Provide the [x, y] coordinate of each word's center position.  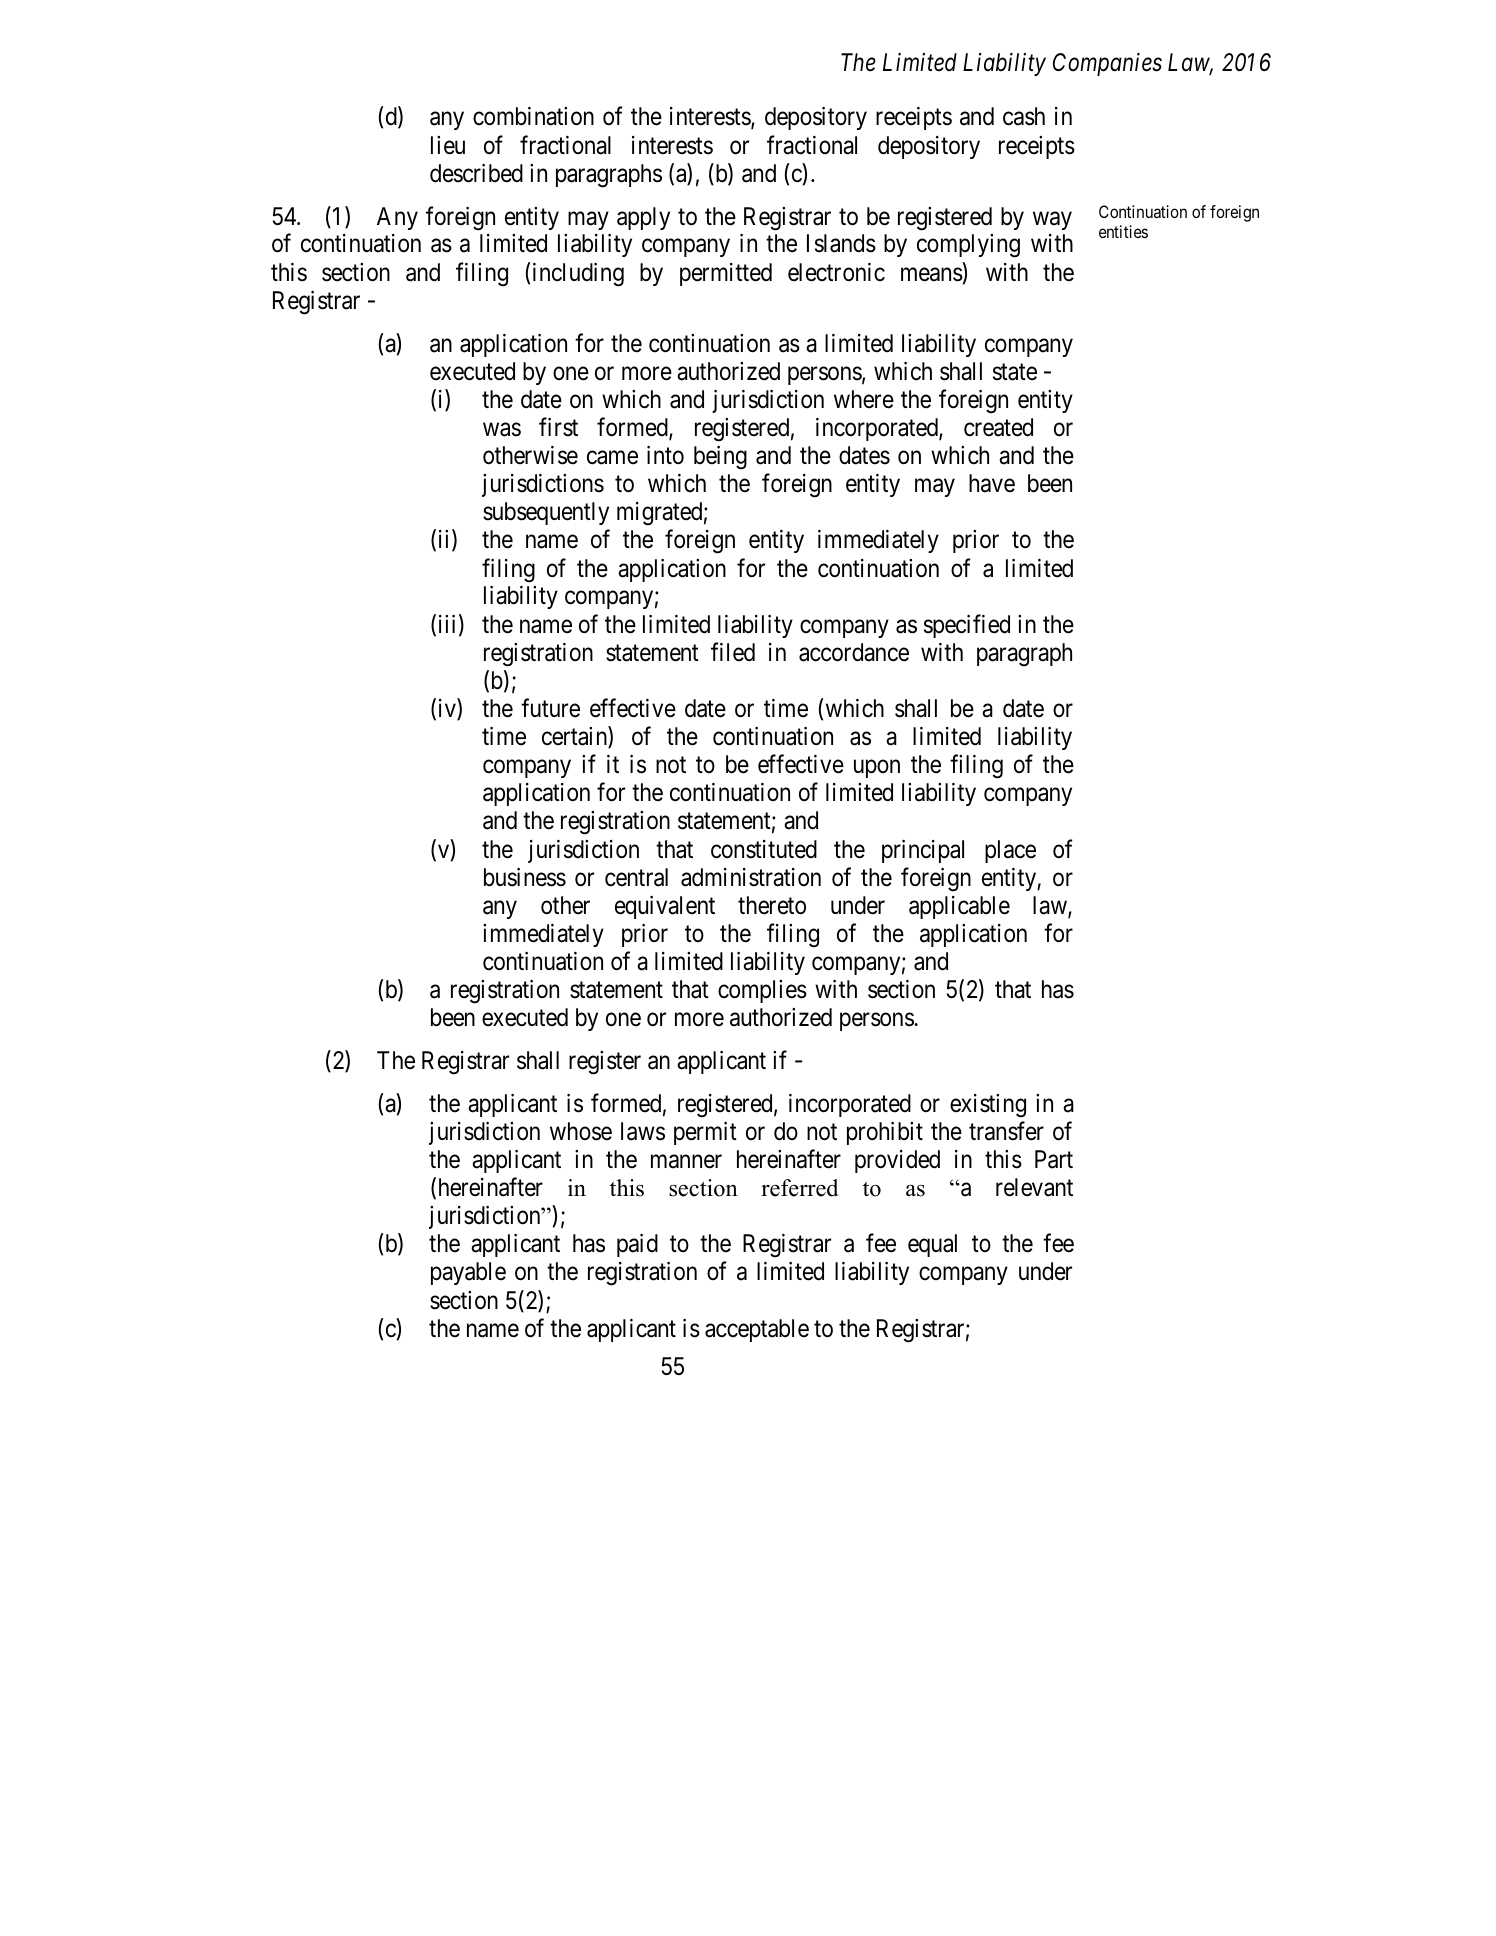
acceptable [757, 1330]
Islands [841, 243]
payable [468, 1273]
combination [533, 116]
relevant [1034, 1187]
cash [1024, 116]
